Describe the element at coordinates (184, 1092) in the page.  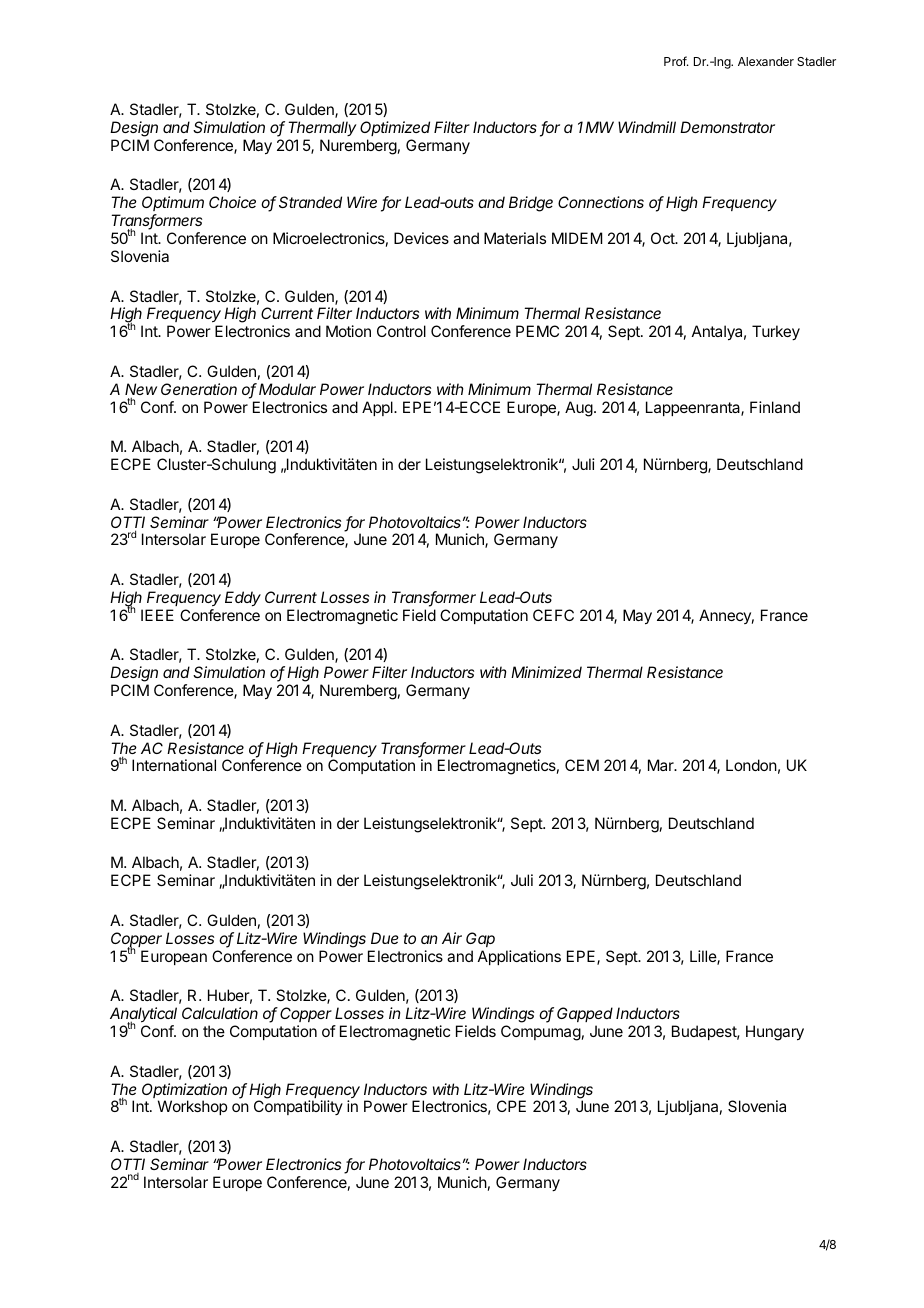
I see `Optimization` at that location.
